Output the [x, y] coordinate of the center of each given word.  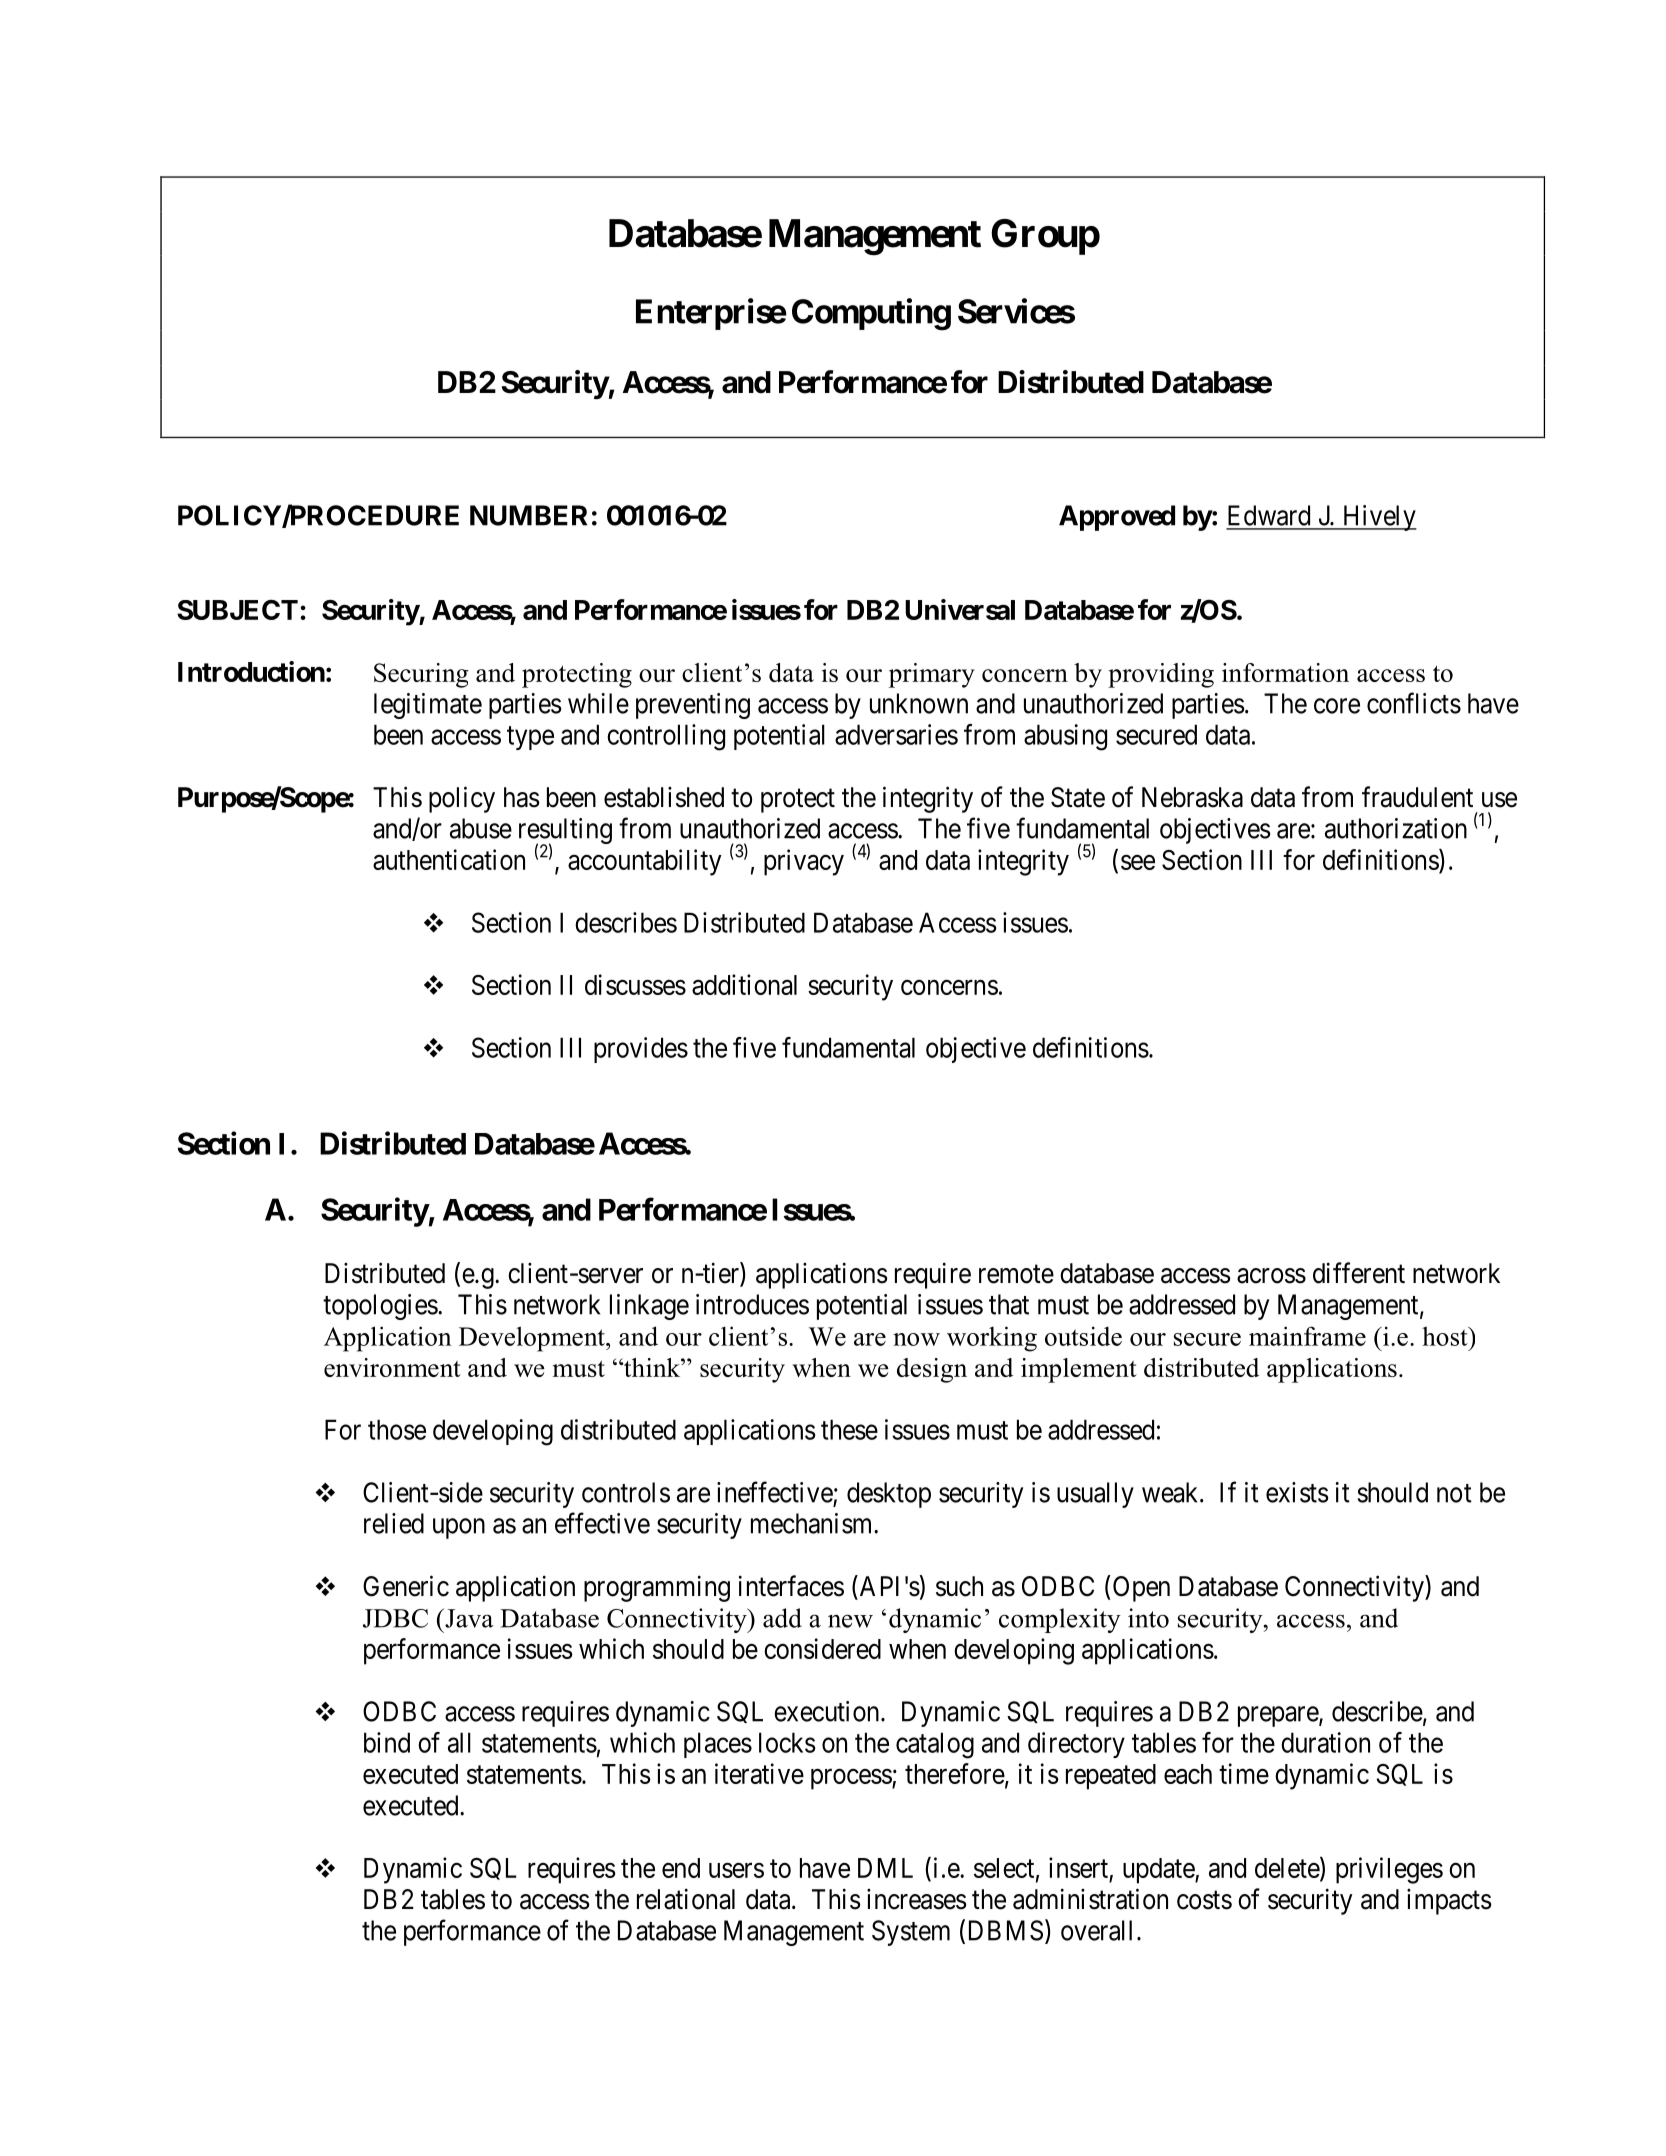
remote [1016, 1274]
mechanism [813, 1523]
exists [1297, 1492]
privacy [804, 862]
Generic [406, 1586]
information [1285, 672]
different [1359, 1273]
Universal [960, 609]
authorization [1396, 828]
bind [387, 1742]
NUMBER [528, 515]
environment [392, 1367]
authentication [449, 859]
